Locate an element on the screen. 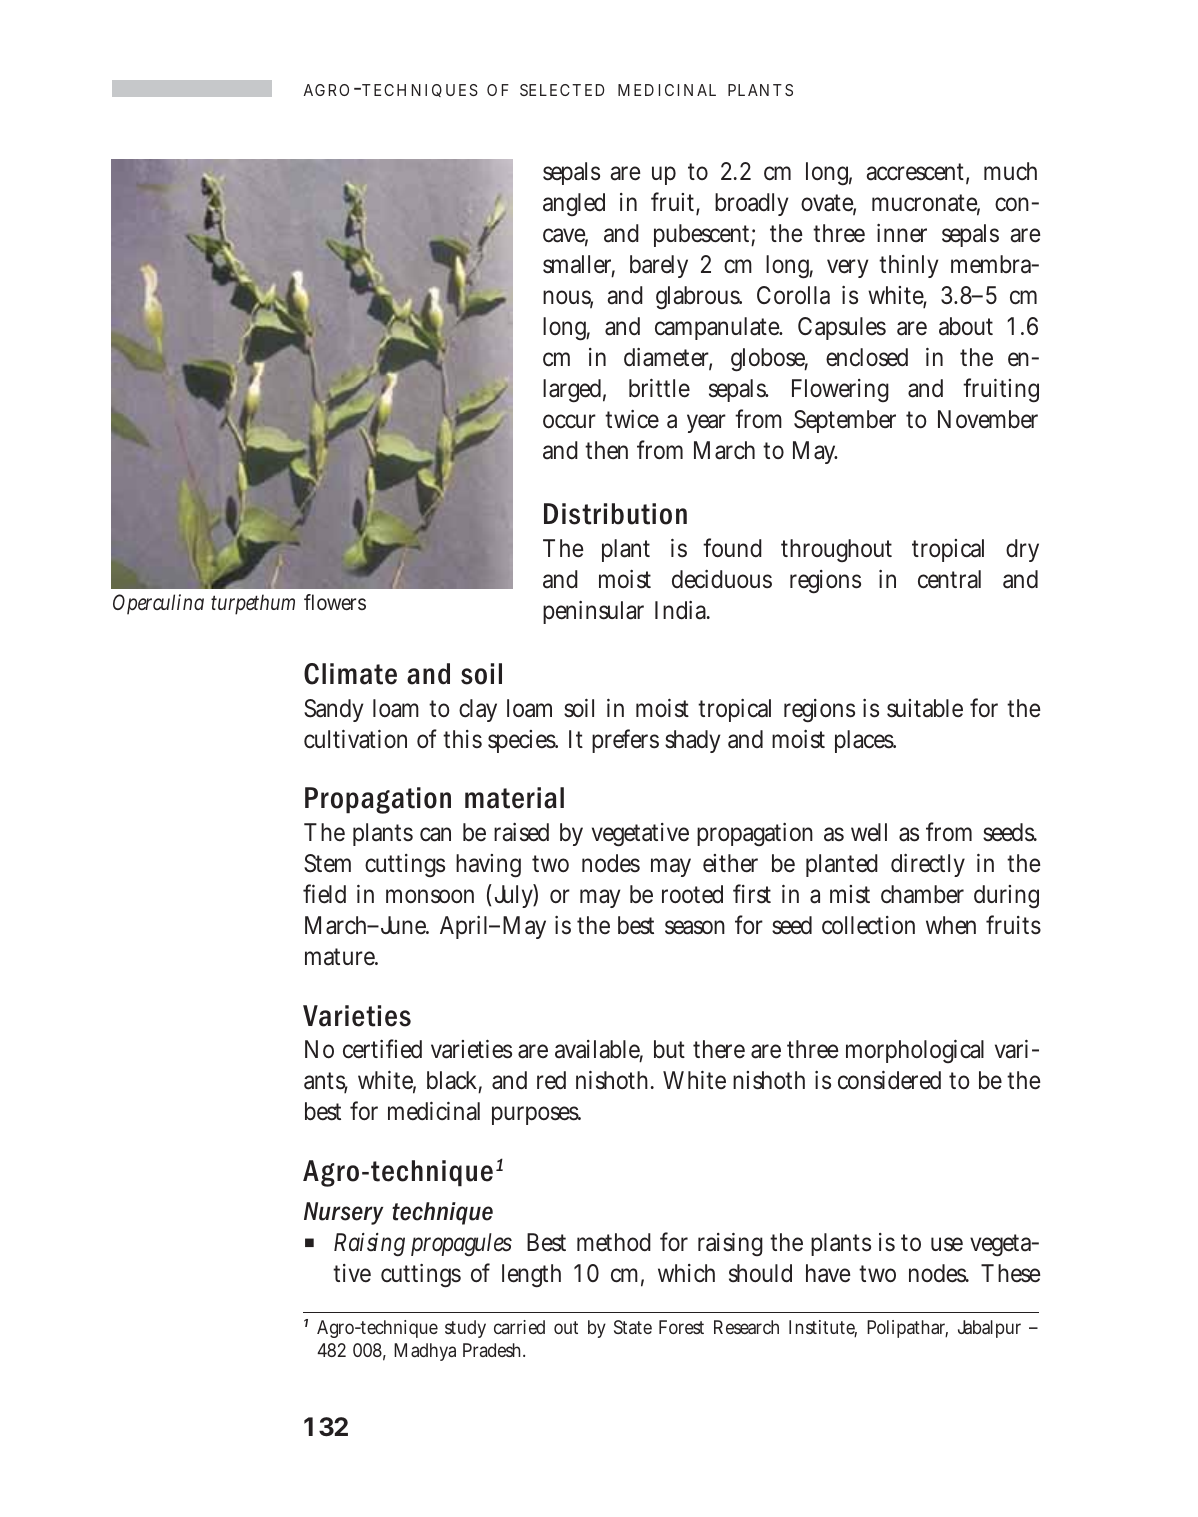  SELECTED is located at coordinates (562, 90).
